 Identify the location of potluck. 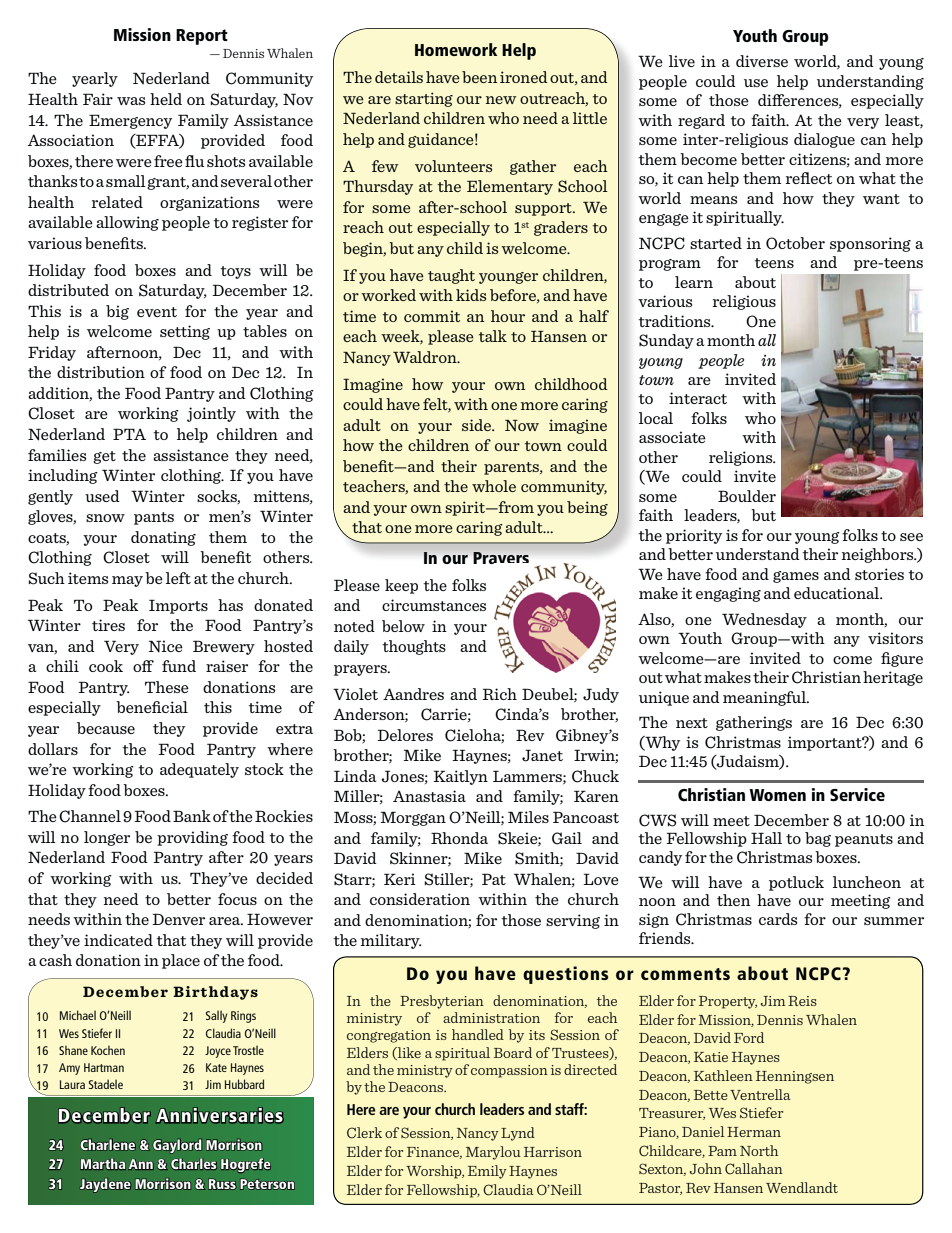
(796, 883).
